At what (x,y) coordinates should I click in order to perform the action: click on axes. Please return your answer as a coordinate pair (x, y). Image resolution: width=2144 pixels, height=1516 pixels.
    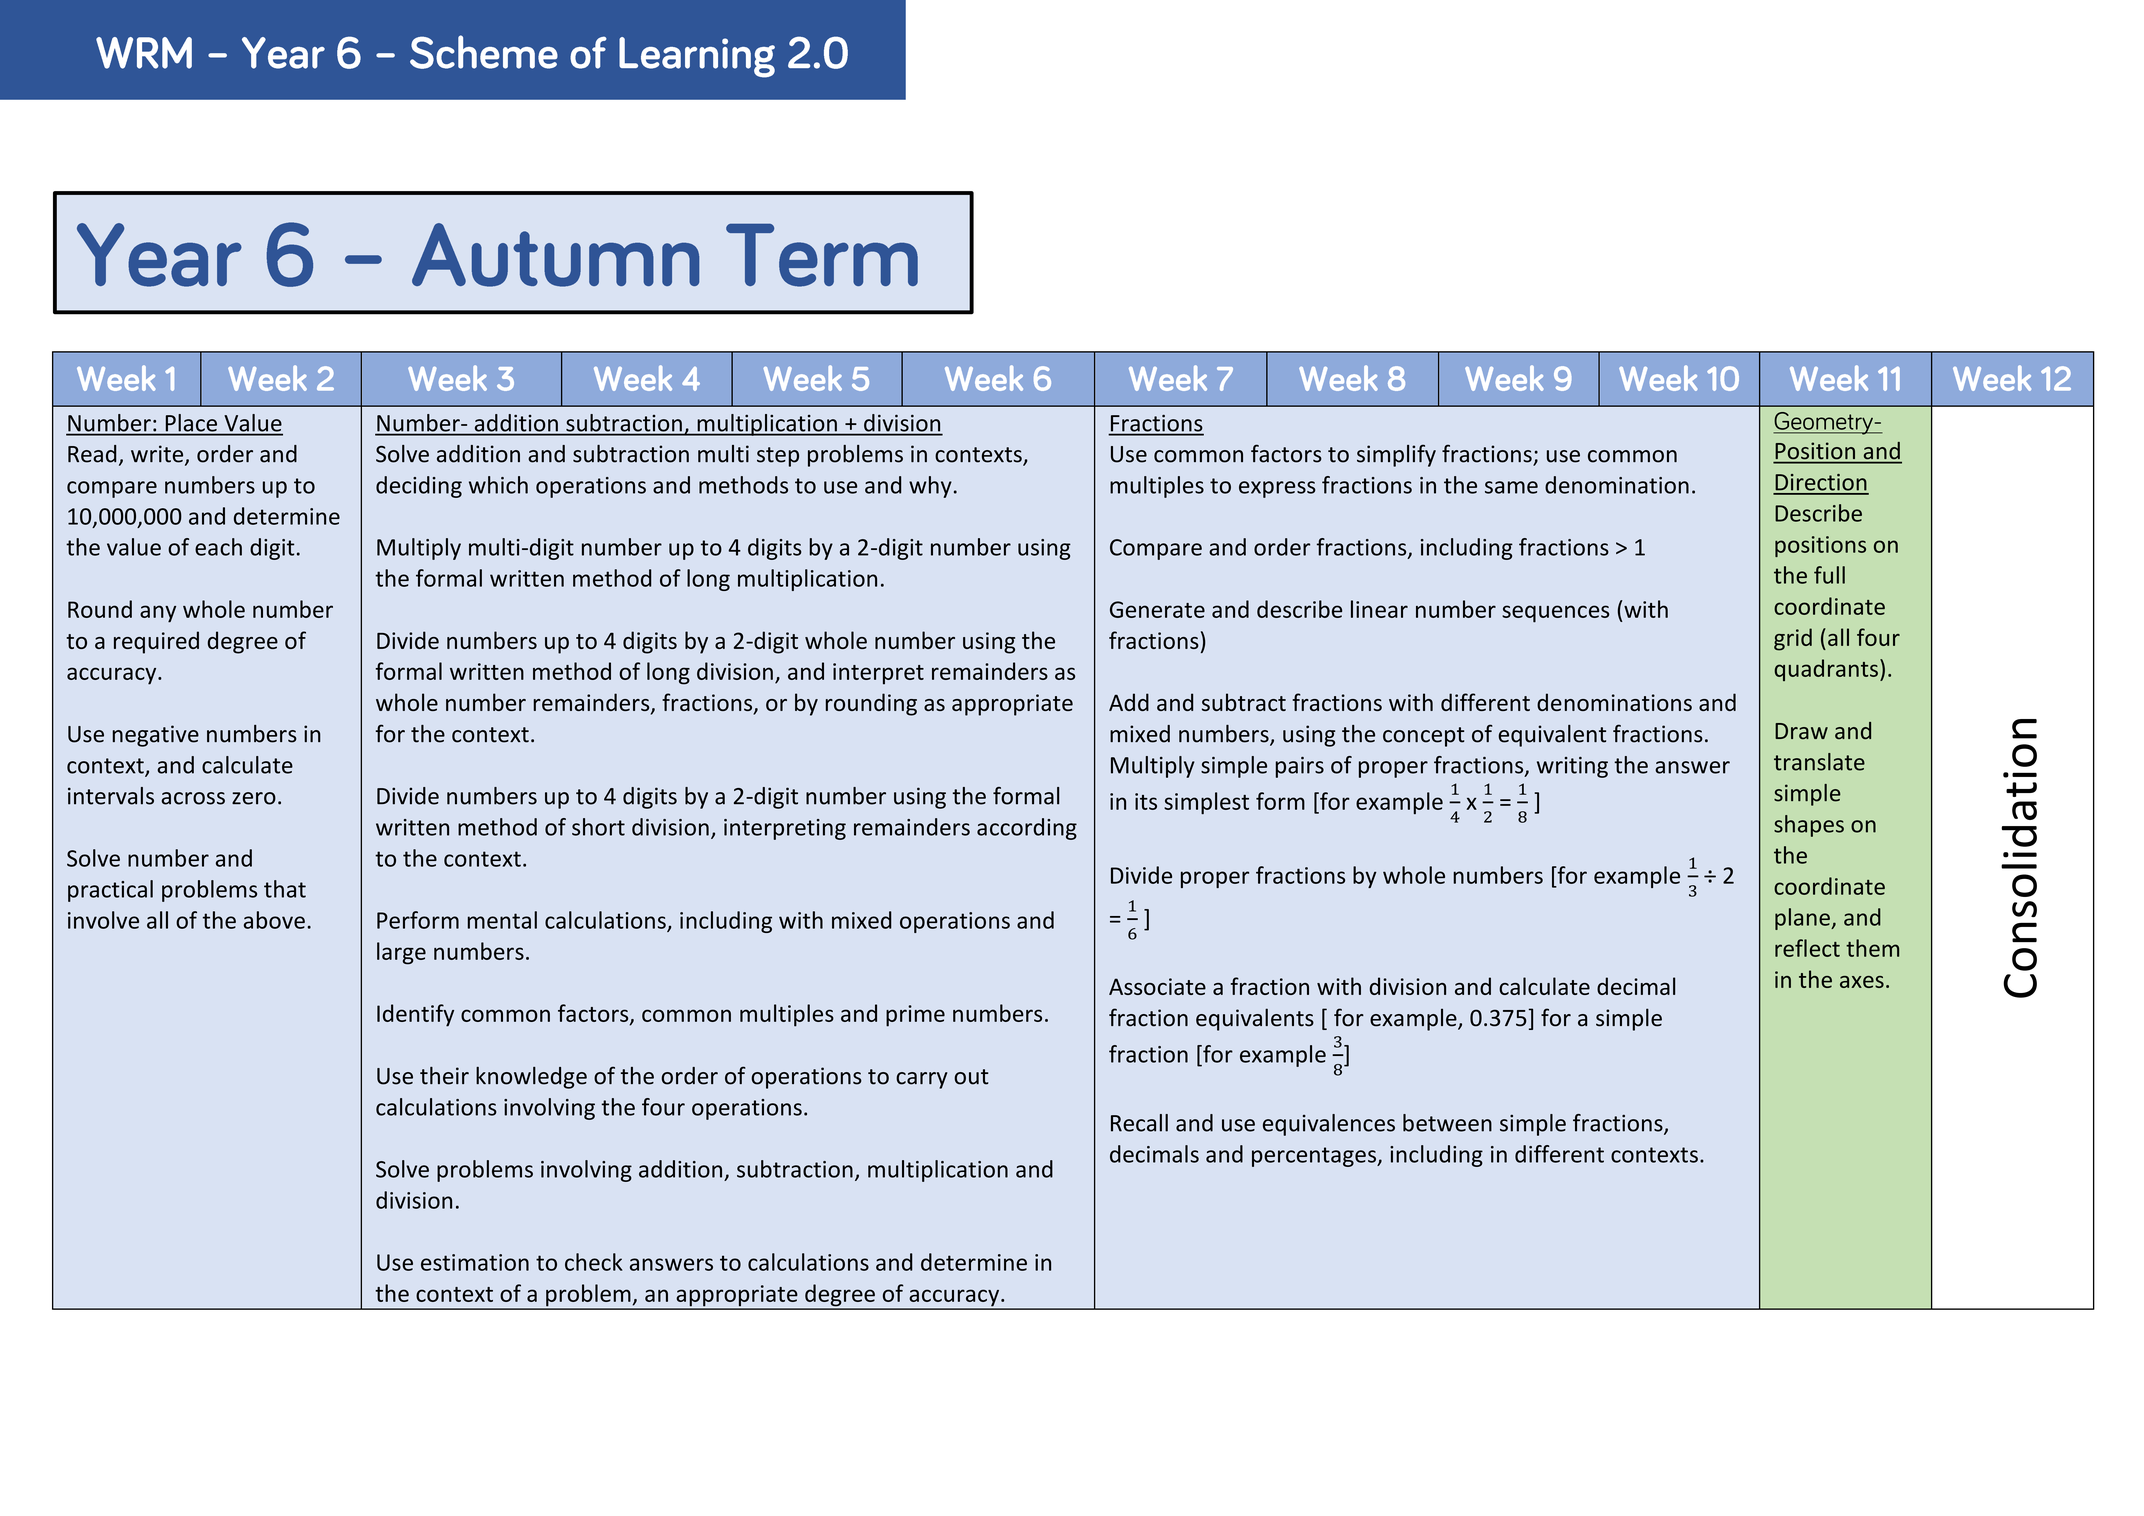
    Looking at the image, I should click on (1862, 982).
